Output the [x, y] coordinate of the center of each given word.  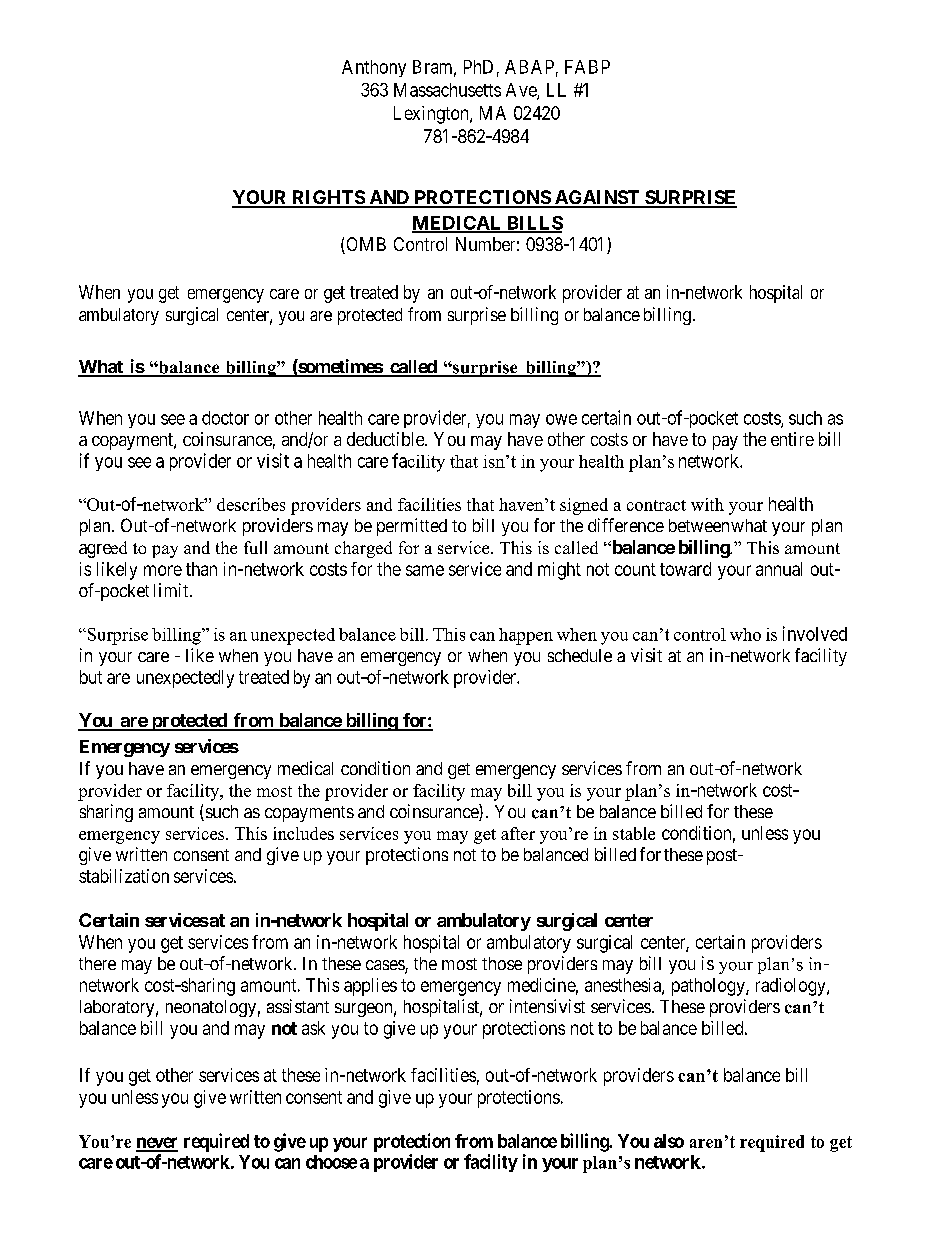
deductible [386, 439]
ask [313, 1028]
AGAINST [597, 198]
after [518, 833]
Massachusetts [447, 90]
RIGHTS [328, 198]
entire [792, 439]
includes [303, 833]
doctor [225, 418]
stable [634, 833]
